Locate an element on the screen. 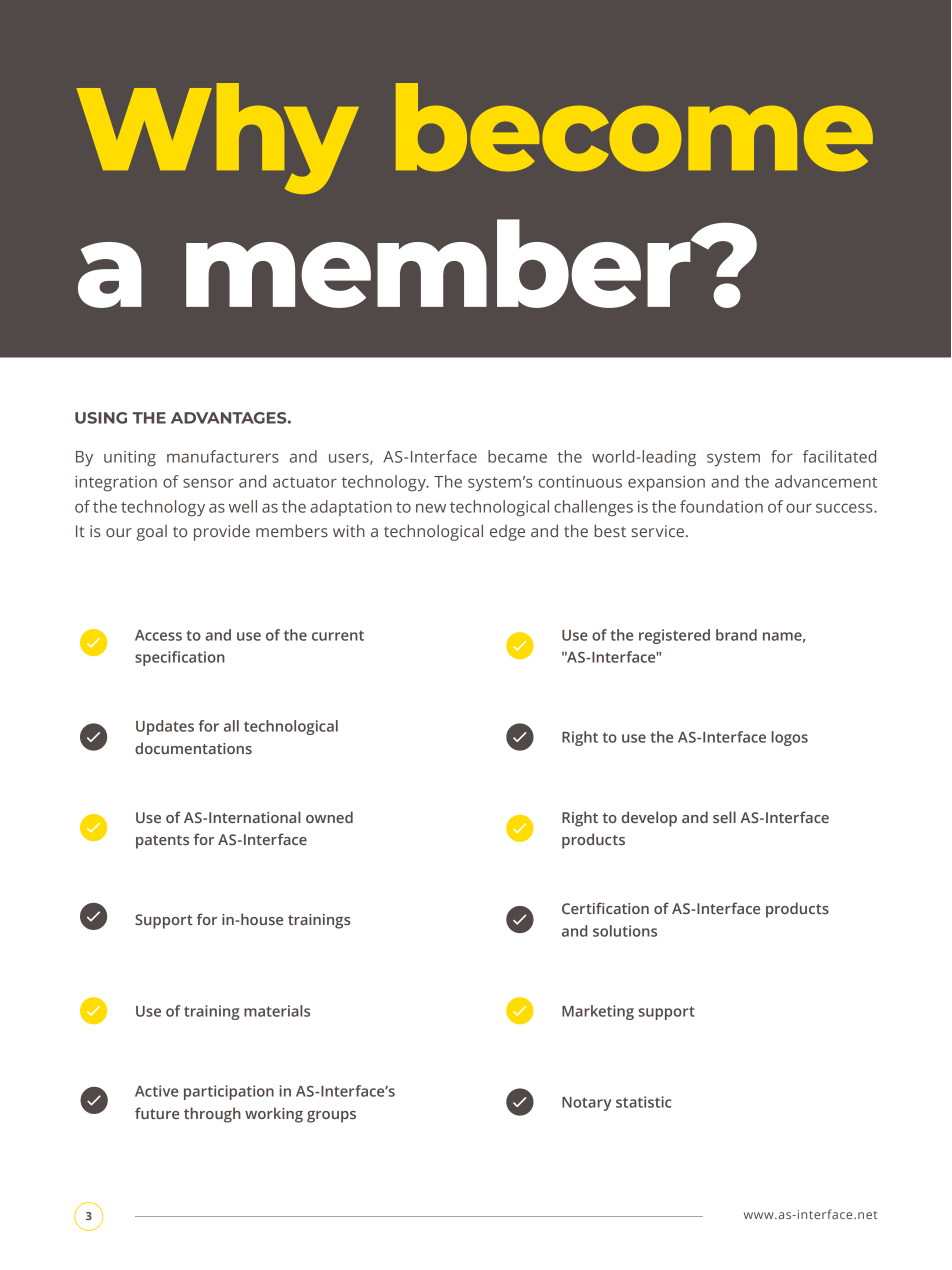 The width and height of the screenshot is (952, 1270). USING is located at coordinates (101, 418).
